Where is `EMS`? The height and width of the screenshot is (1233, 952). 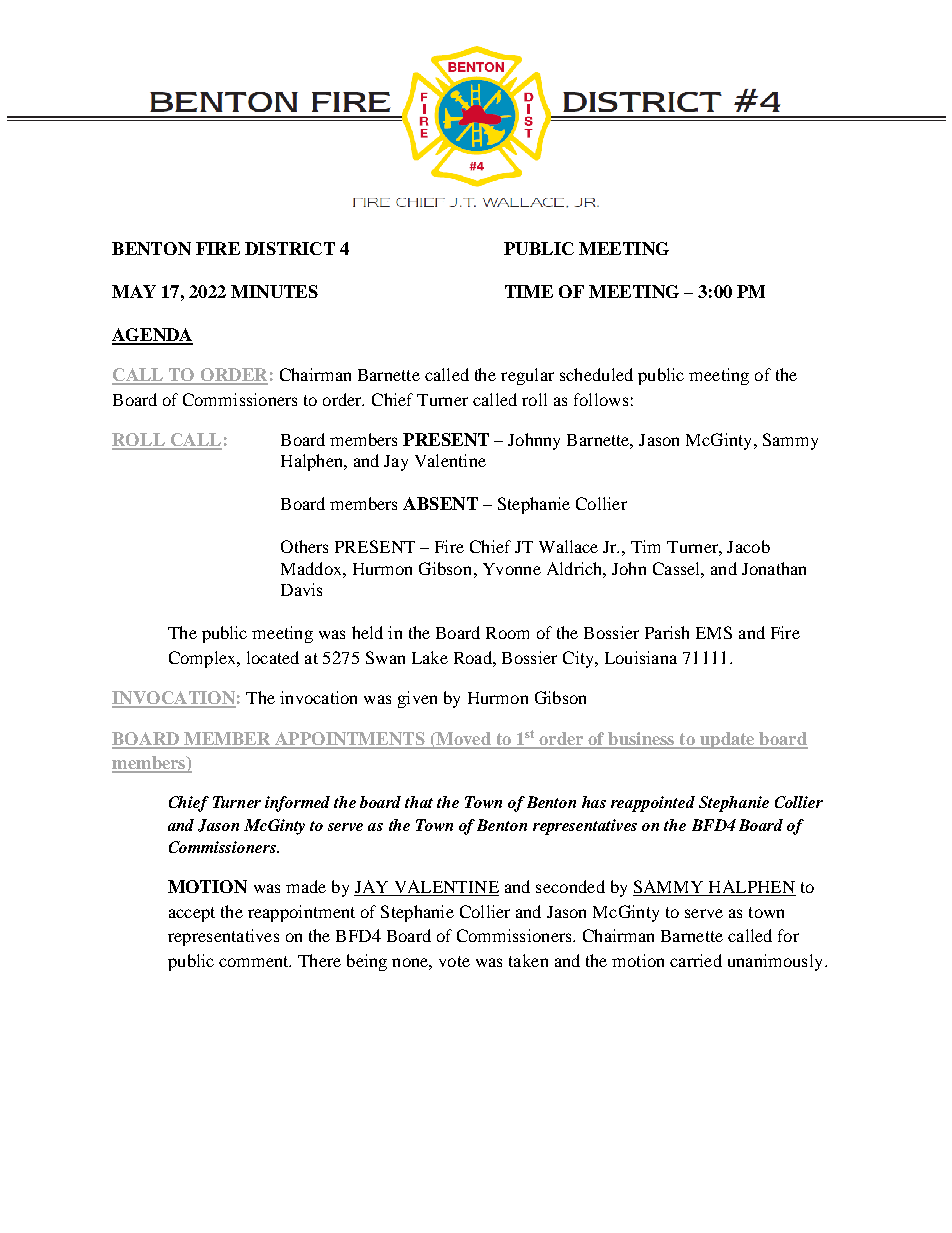 EMS is located at coordinates (714, 632).
